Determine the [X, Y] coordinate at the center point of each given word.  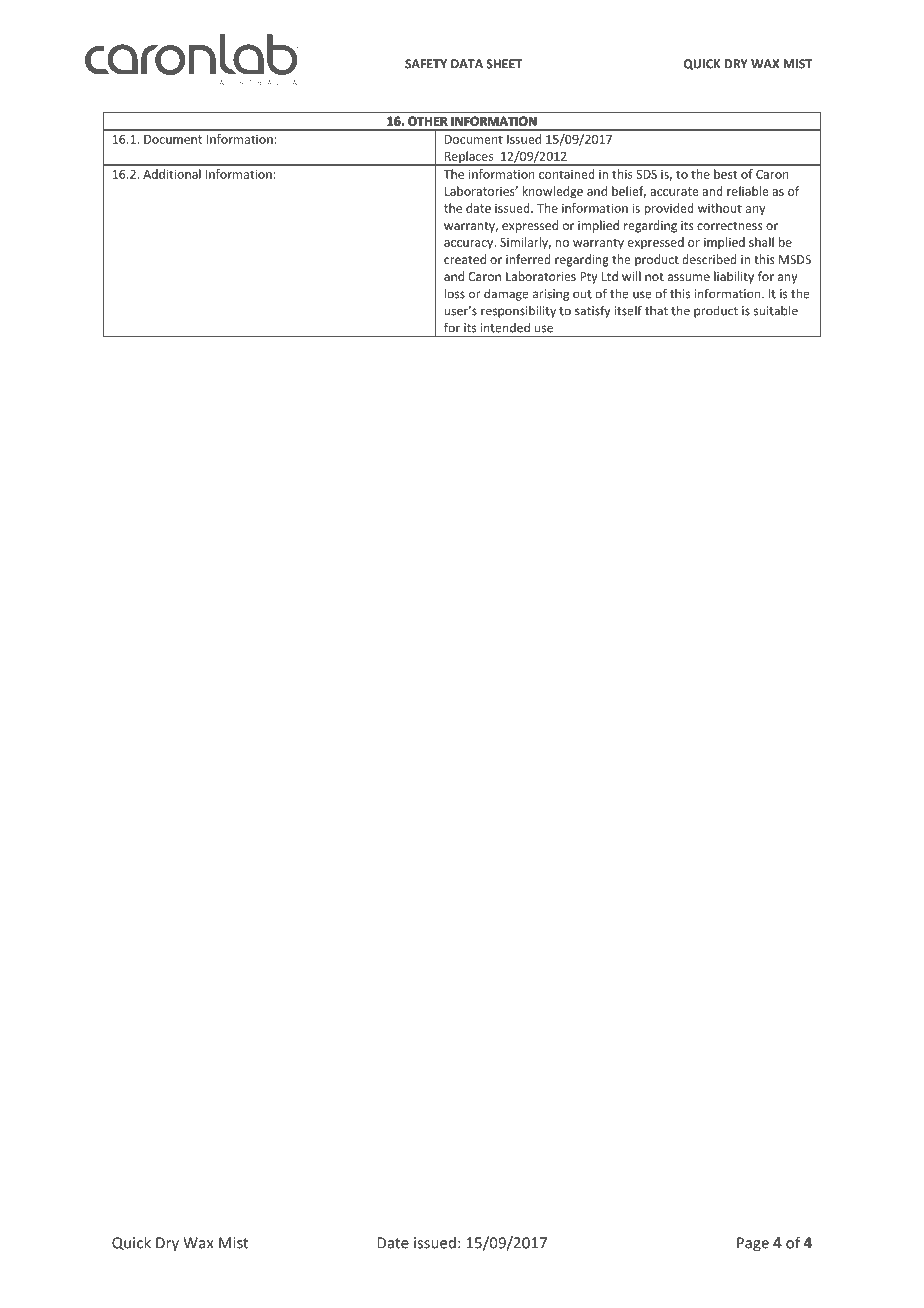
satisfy [592, 311]
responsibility [518, 311]
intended [505, 328]
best [725, 174]
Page [753, 1244]
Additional [172, 174]
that [656, 311]
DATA [467, 64]
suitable [776, 310]
